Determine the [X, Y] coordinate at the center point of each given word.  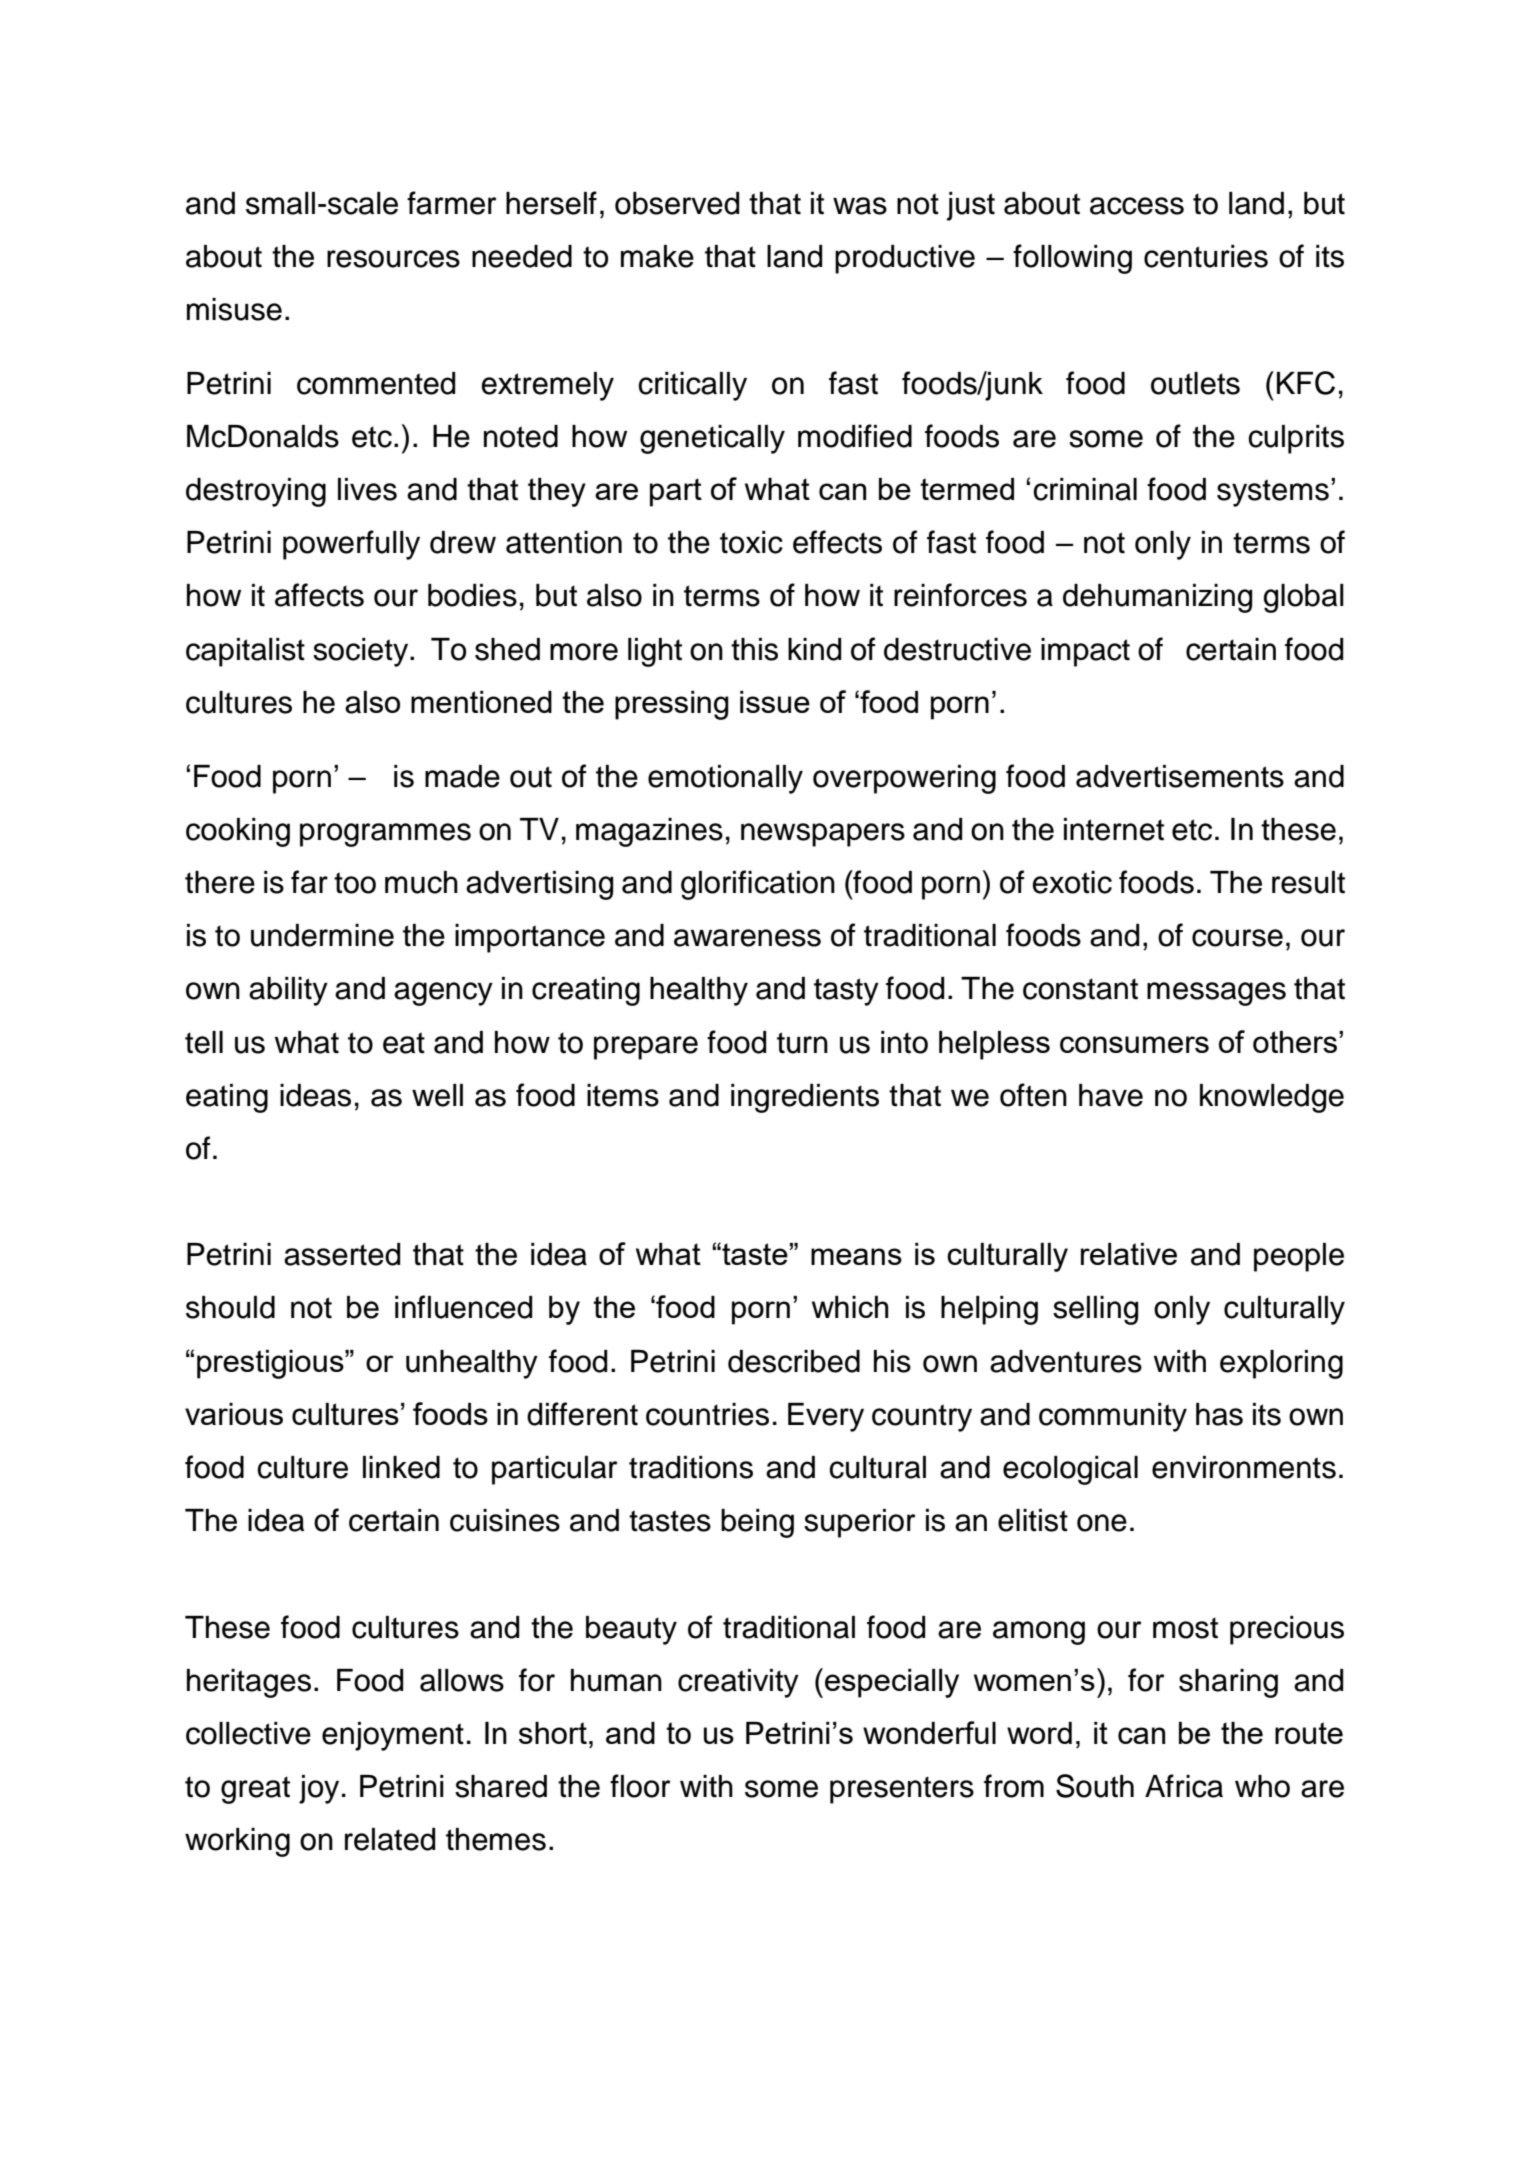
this [754, 649]
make [657, 256]
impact [1085, 652]
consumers [1134, 1044]
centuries [1206, 256]
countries [707, 1414]
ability [288, 991]
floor [640, 1786]
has [1219, 1414]
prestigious [271, 1364]
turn [802, 1043]
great [255, 1790]
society [362, 652]
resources [393, 259]
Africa [1184, 1786]
